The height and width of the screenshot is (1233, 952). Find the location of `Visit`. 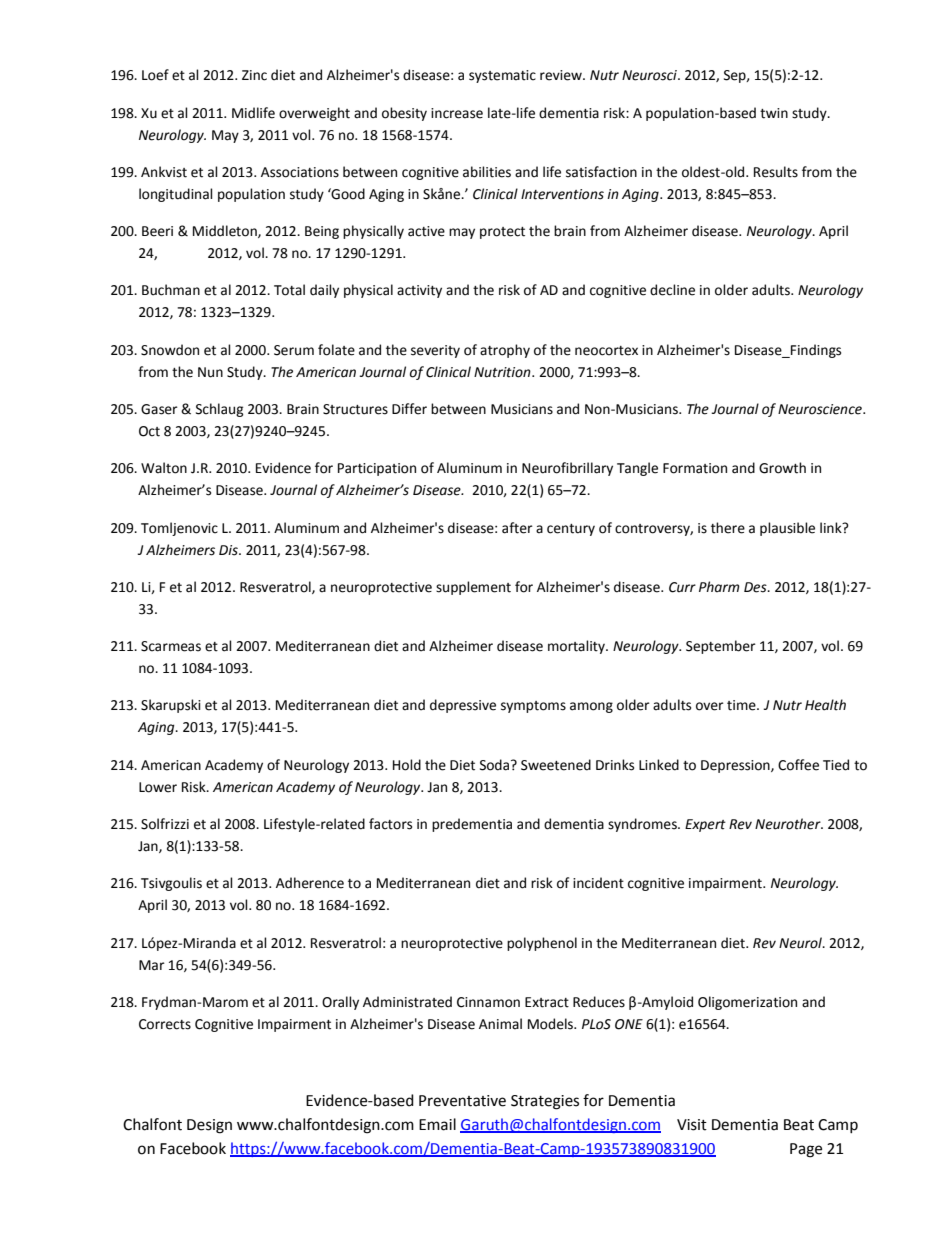

Visit is located at coordinates (692, 1125).
